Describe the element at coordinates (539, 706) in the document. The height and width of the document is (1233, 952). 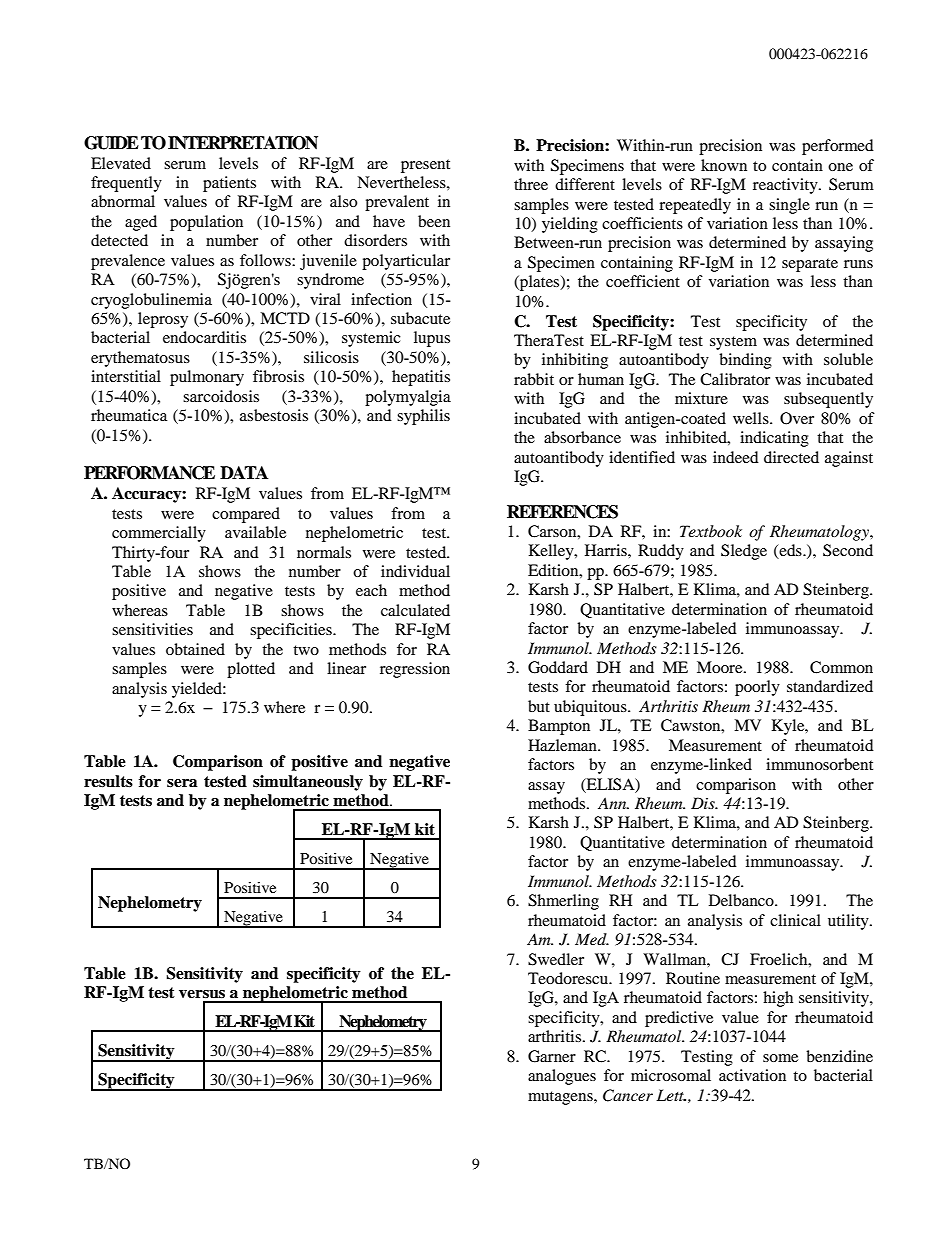
I see `but` at that location.
